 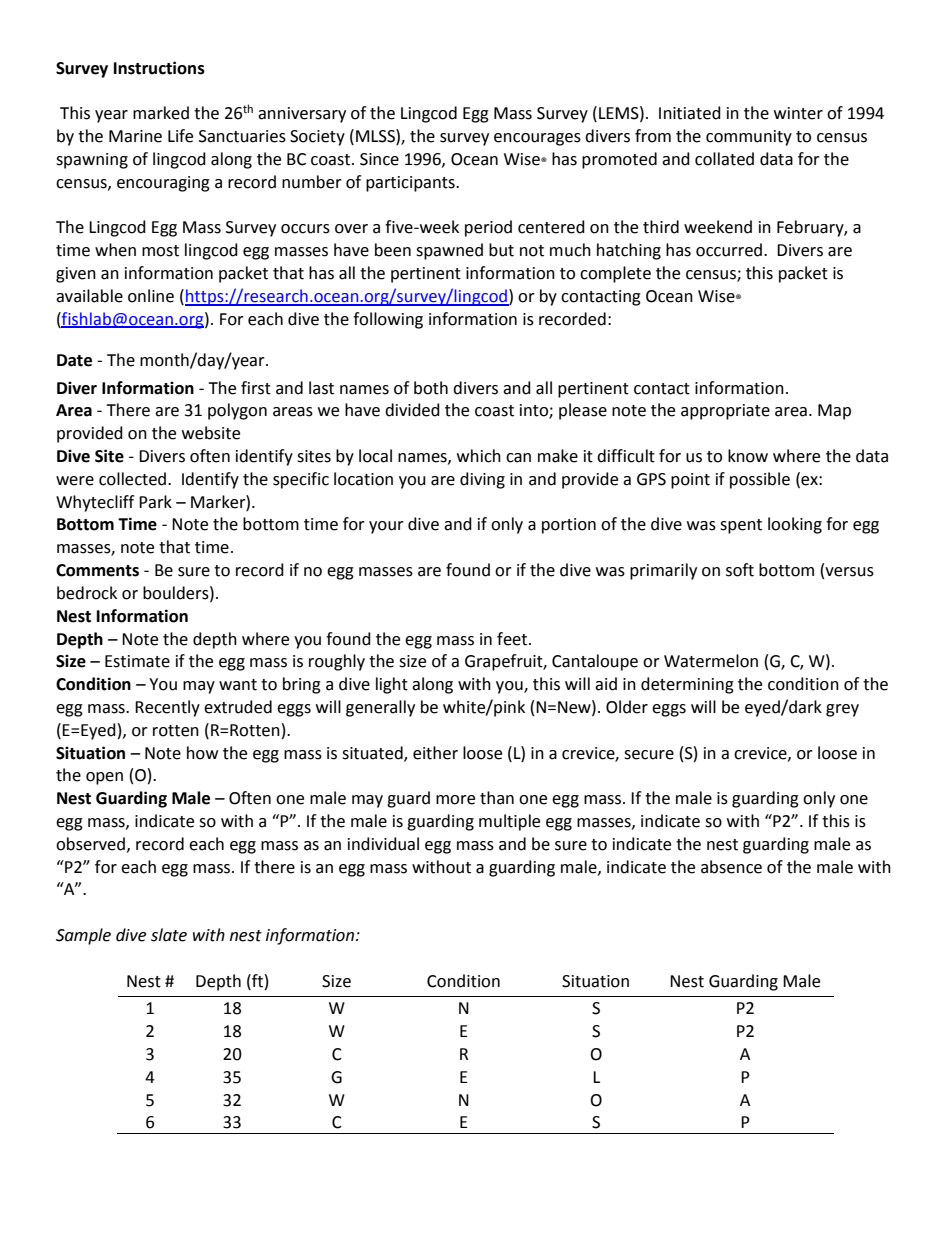 I want to click on diving, so click(x=482, y=480).
